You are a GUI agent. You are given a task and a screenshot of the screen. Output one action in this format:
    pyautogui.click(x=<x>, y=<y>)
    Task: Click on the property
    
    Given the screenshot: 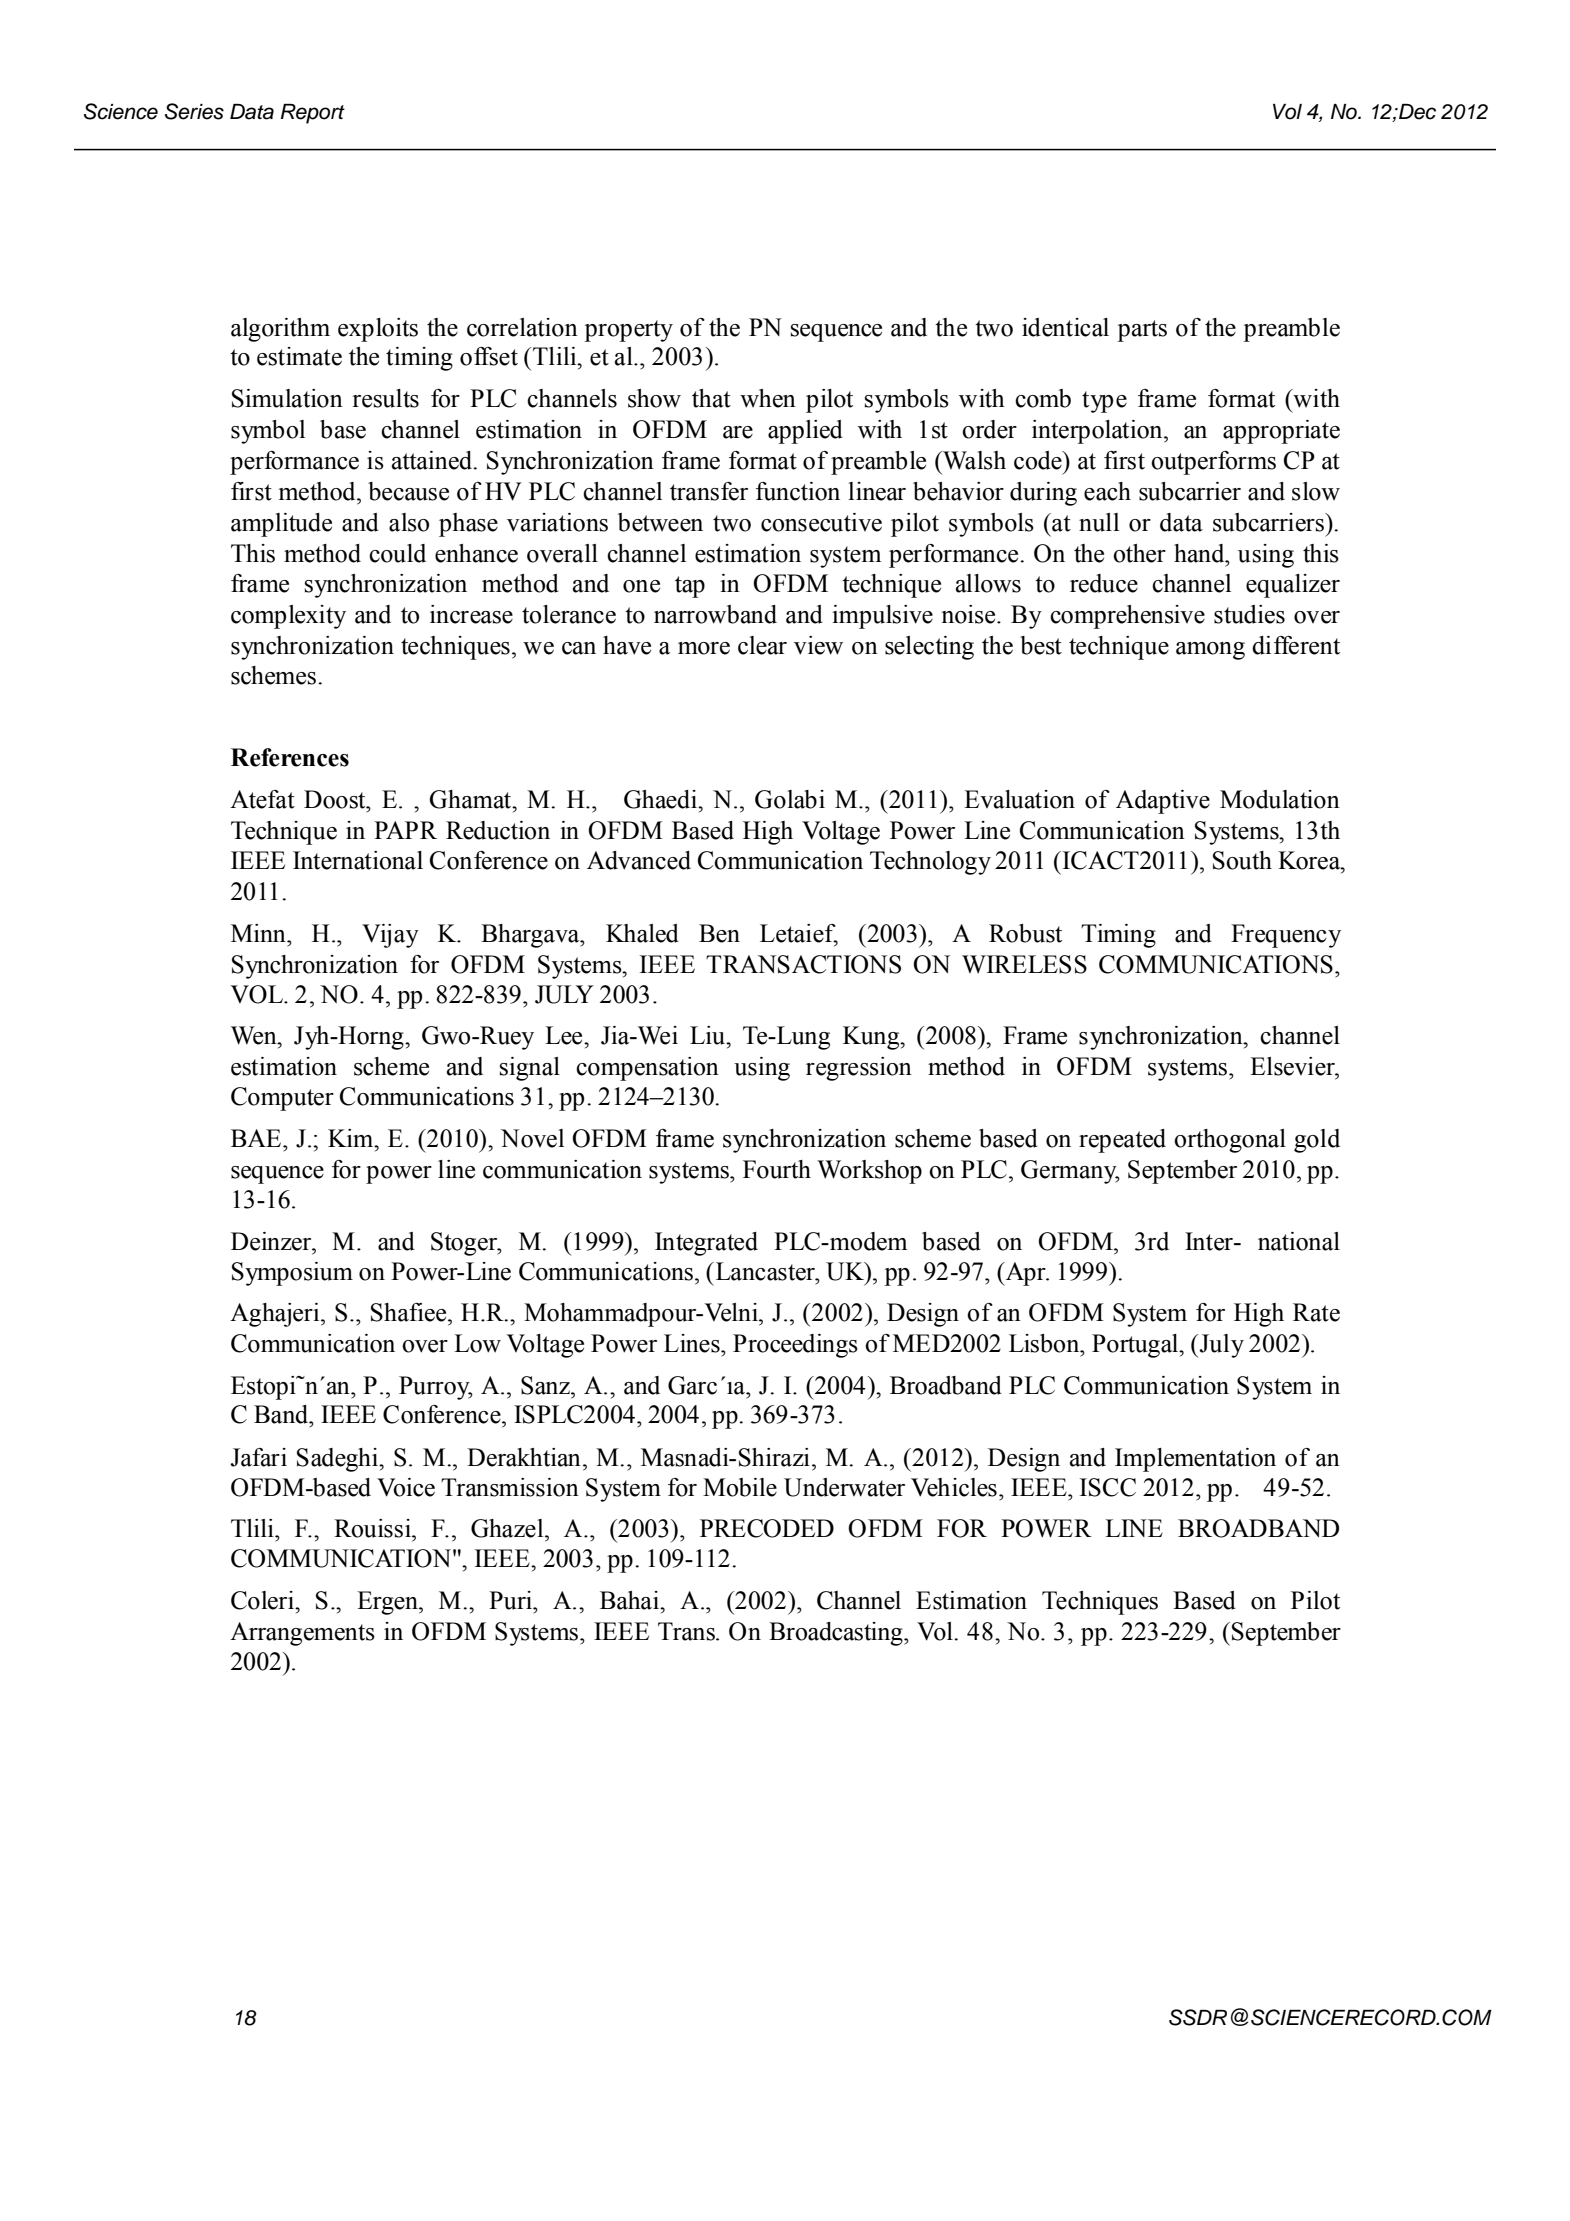 What is the action you would take?
    pyautogui.click(x=628, y=331)
